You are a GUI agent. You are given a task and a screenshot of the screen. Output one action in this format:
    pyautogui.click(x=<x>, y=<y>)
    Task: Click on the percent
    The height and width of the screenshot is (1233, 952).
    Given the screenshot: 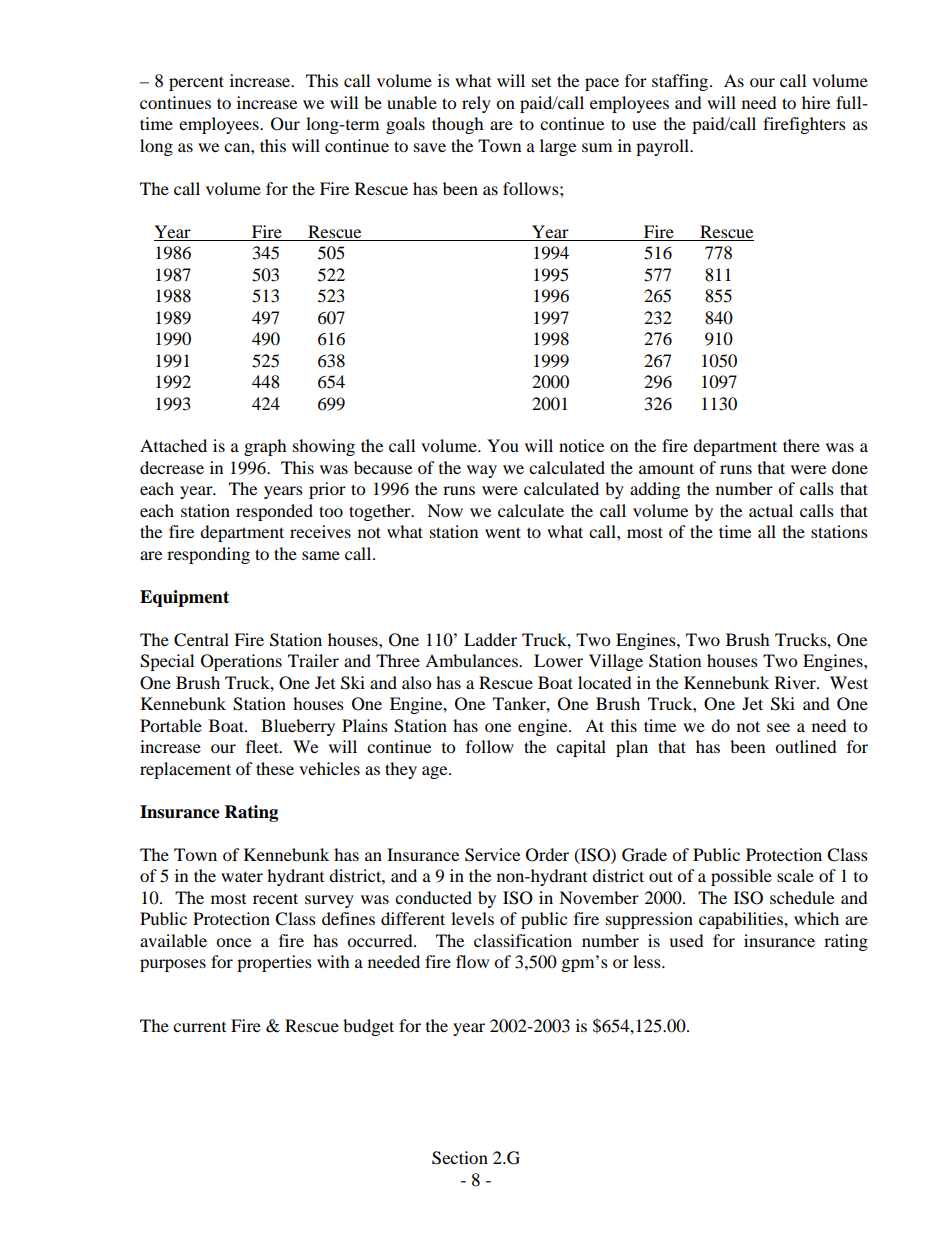 What is the action you would take?
    pyautogui.click(x=196, y=83)
